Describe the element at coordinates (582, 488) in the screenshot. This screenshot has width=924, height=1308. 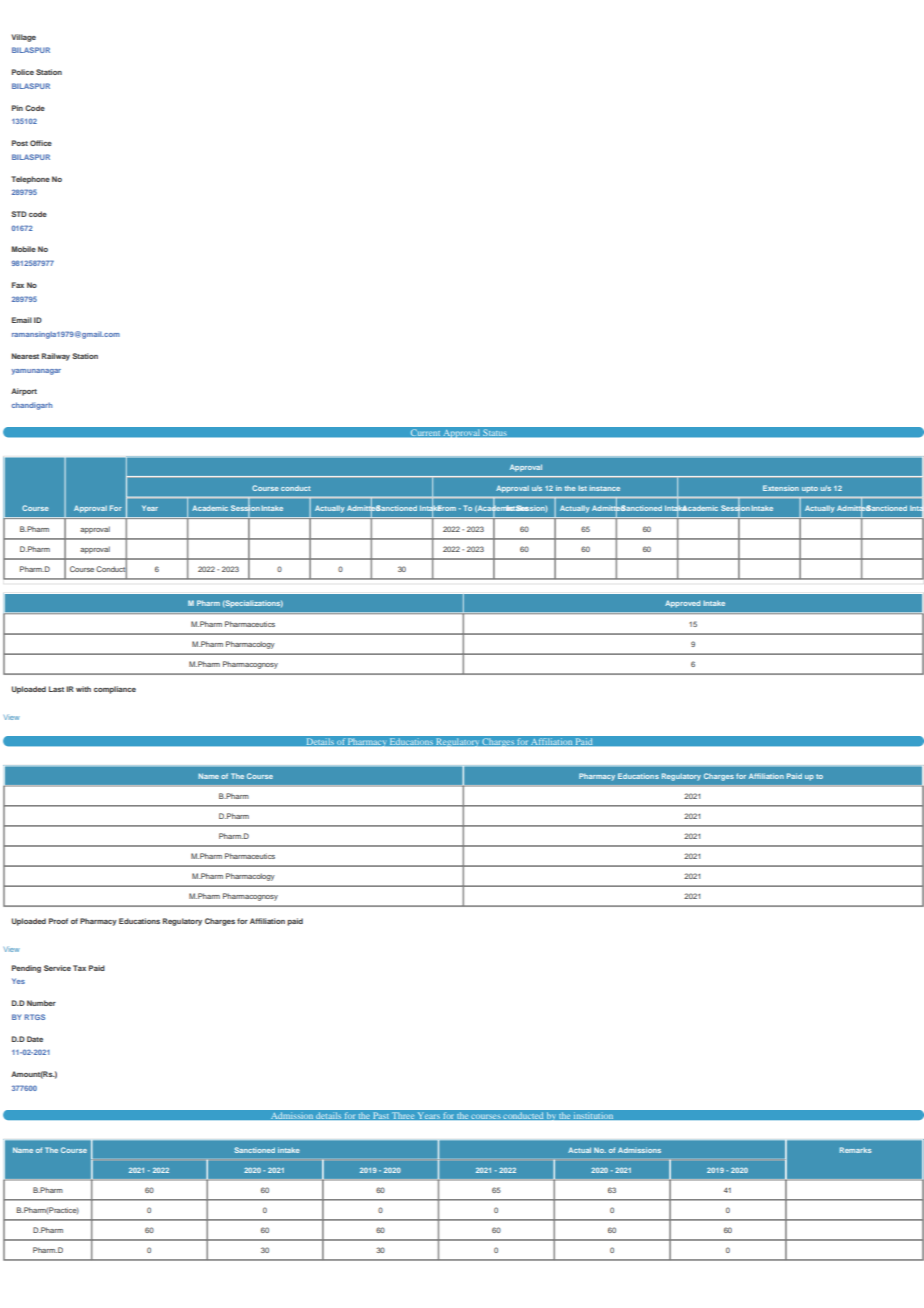
I see `Ist` at that location.
